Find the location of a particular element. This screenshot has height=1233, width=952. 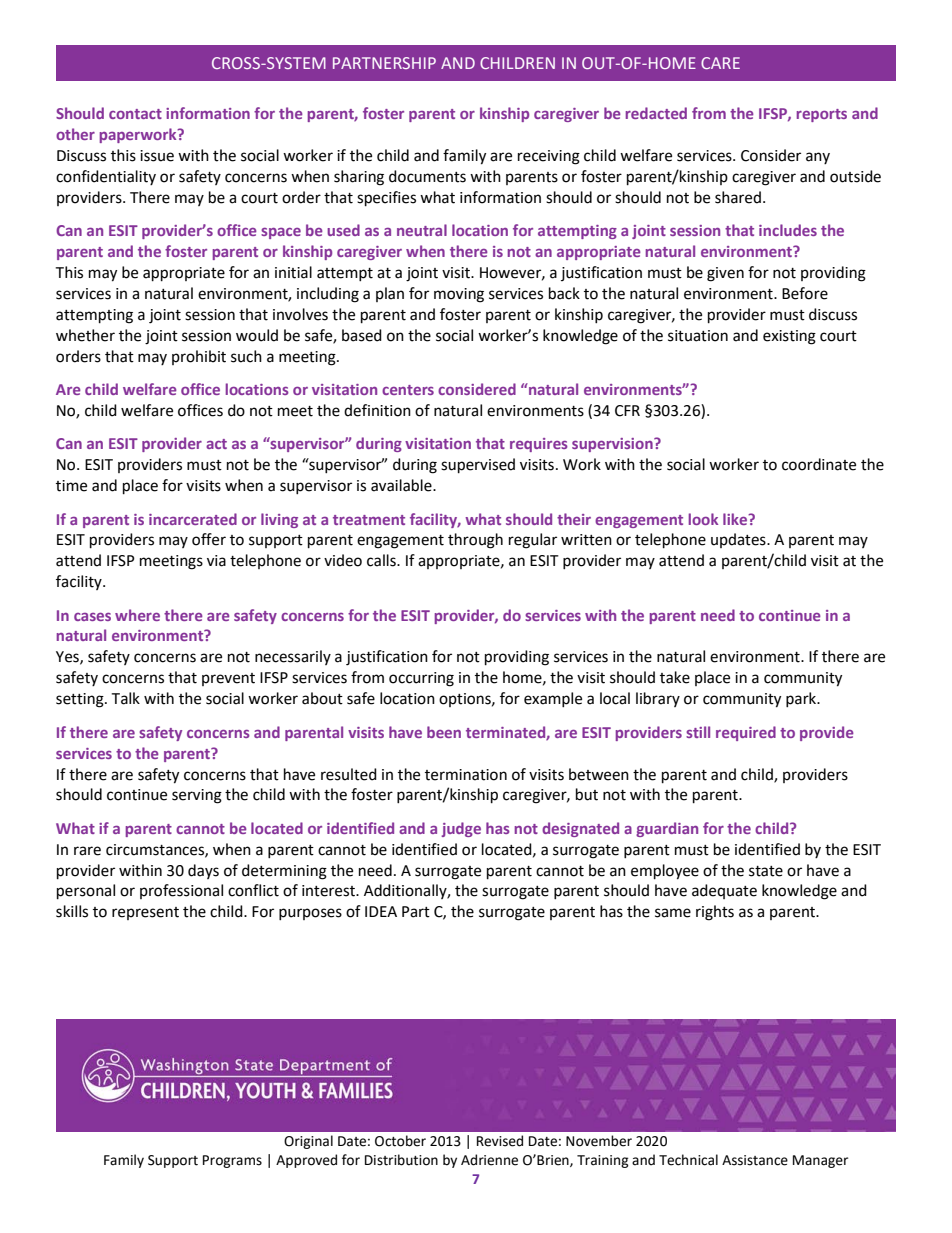

Assistance is located at coordinates (755, 1160).
